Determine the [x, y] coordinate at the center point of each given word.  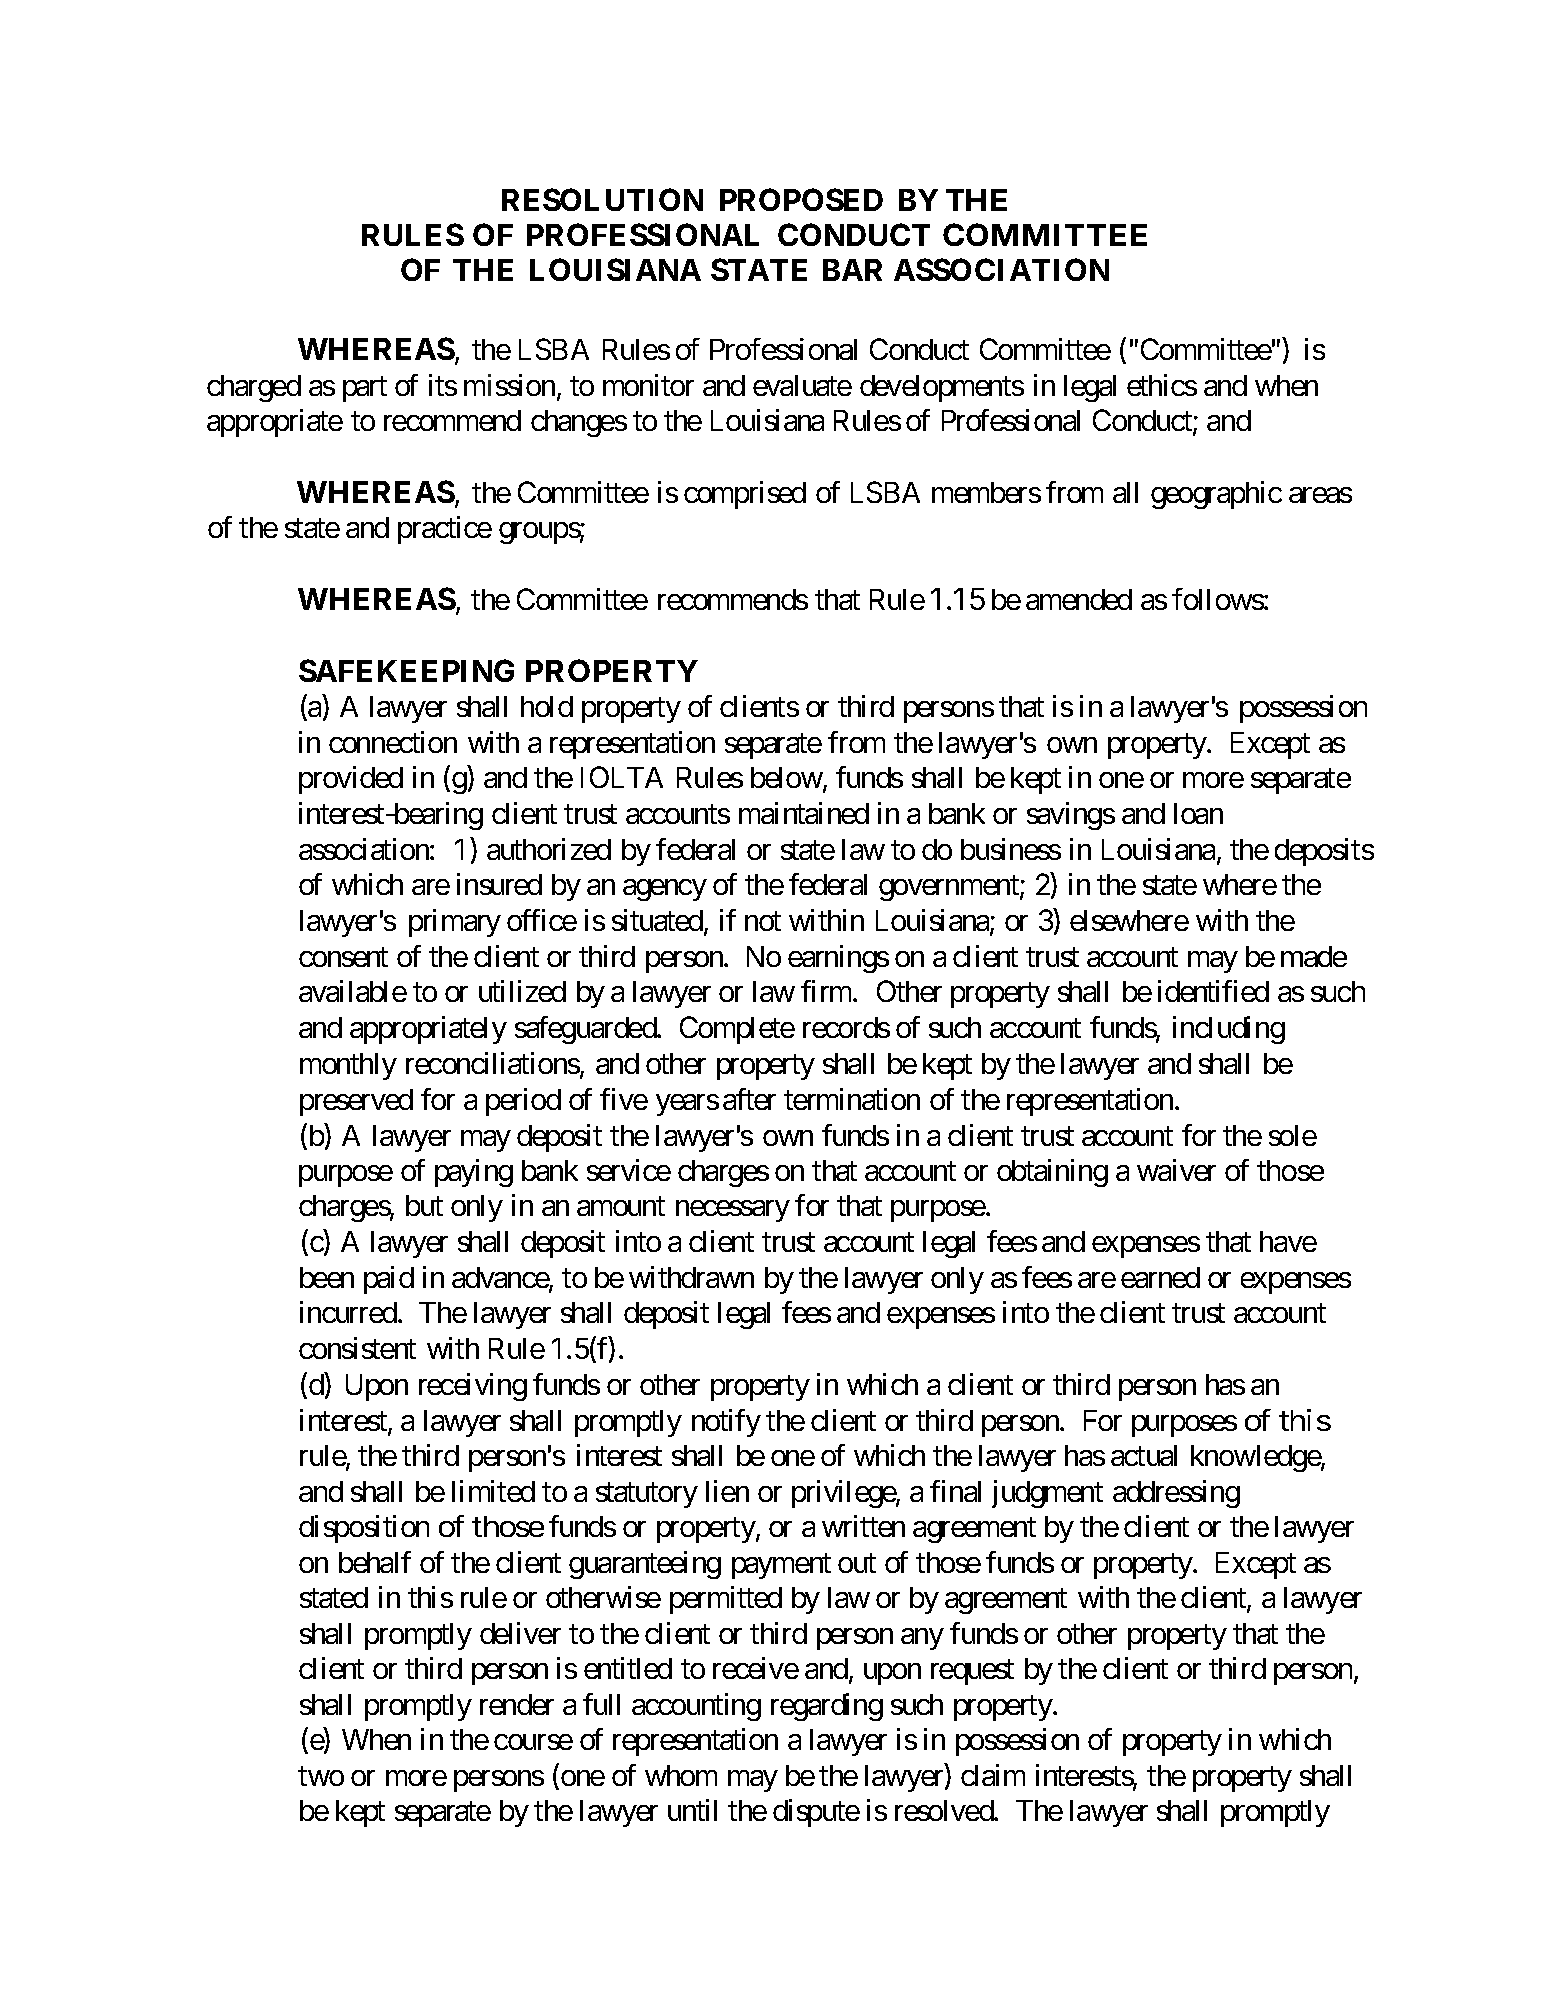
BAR [852, 270]
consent [343, 957]
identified [1213, 991]
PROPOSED [801, 199]
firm [827, 991]
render [517, 1704]
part [365, 389]
